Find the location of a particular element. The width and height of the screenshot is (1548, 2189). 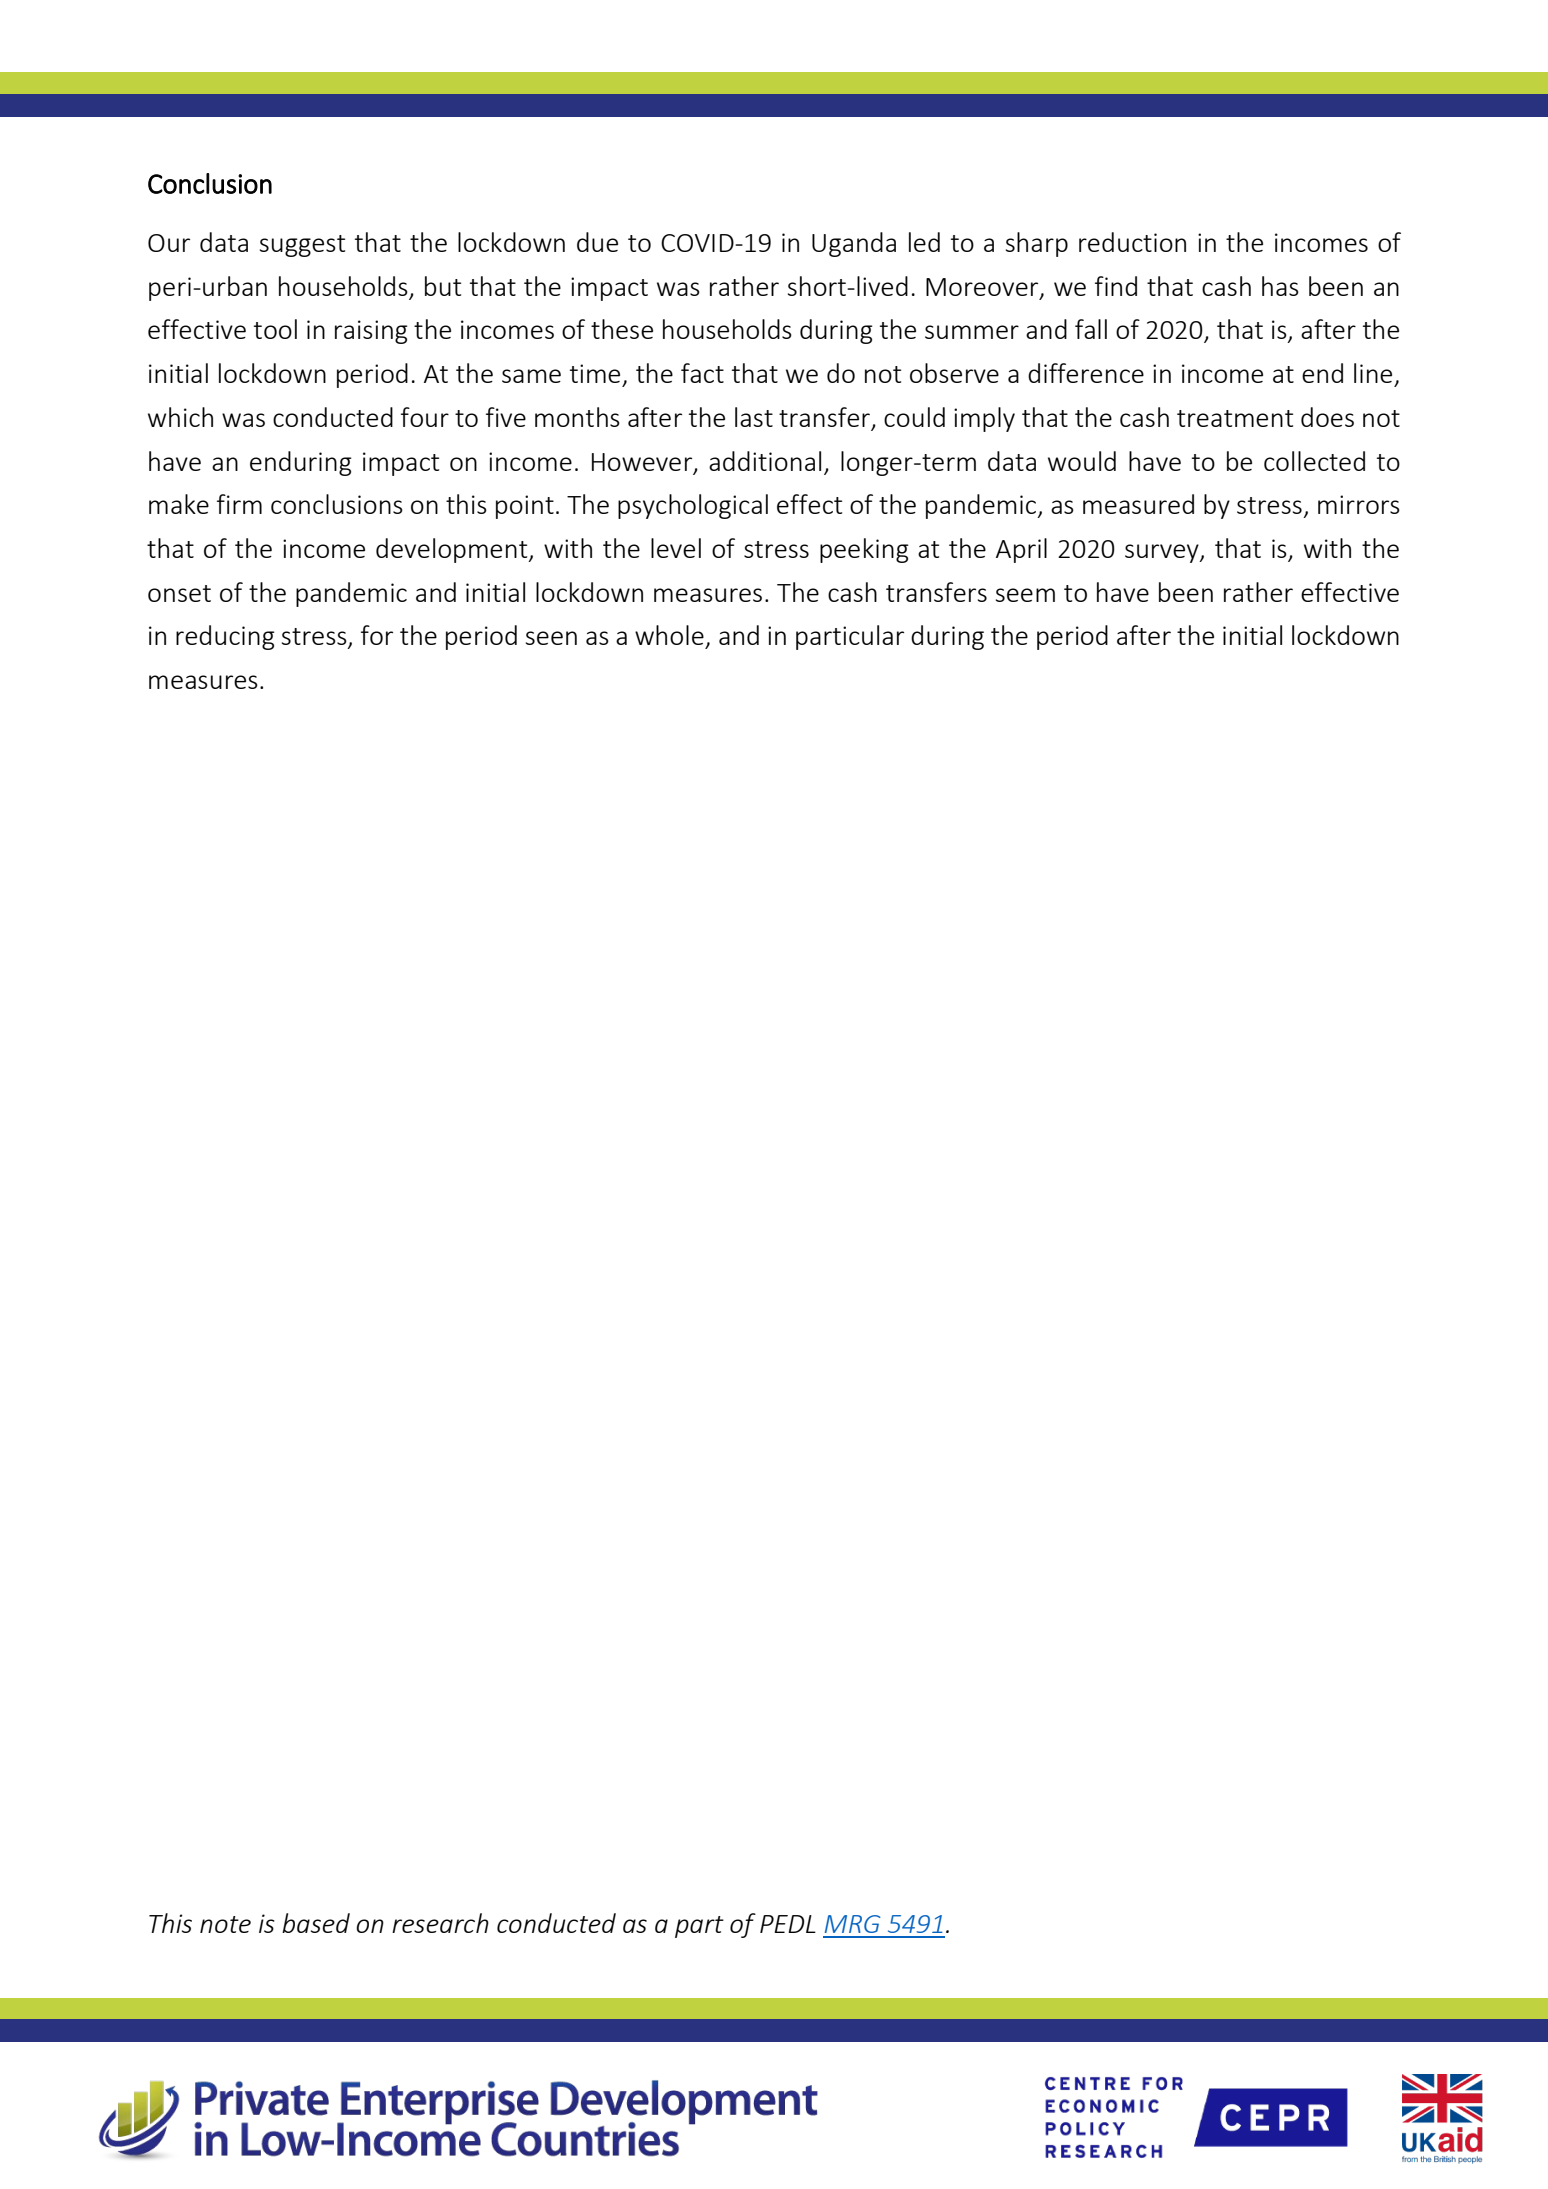

peeking is located at coordinates (864, 550).
